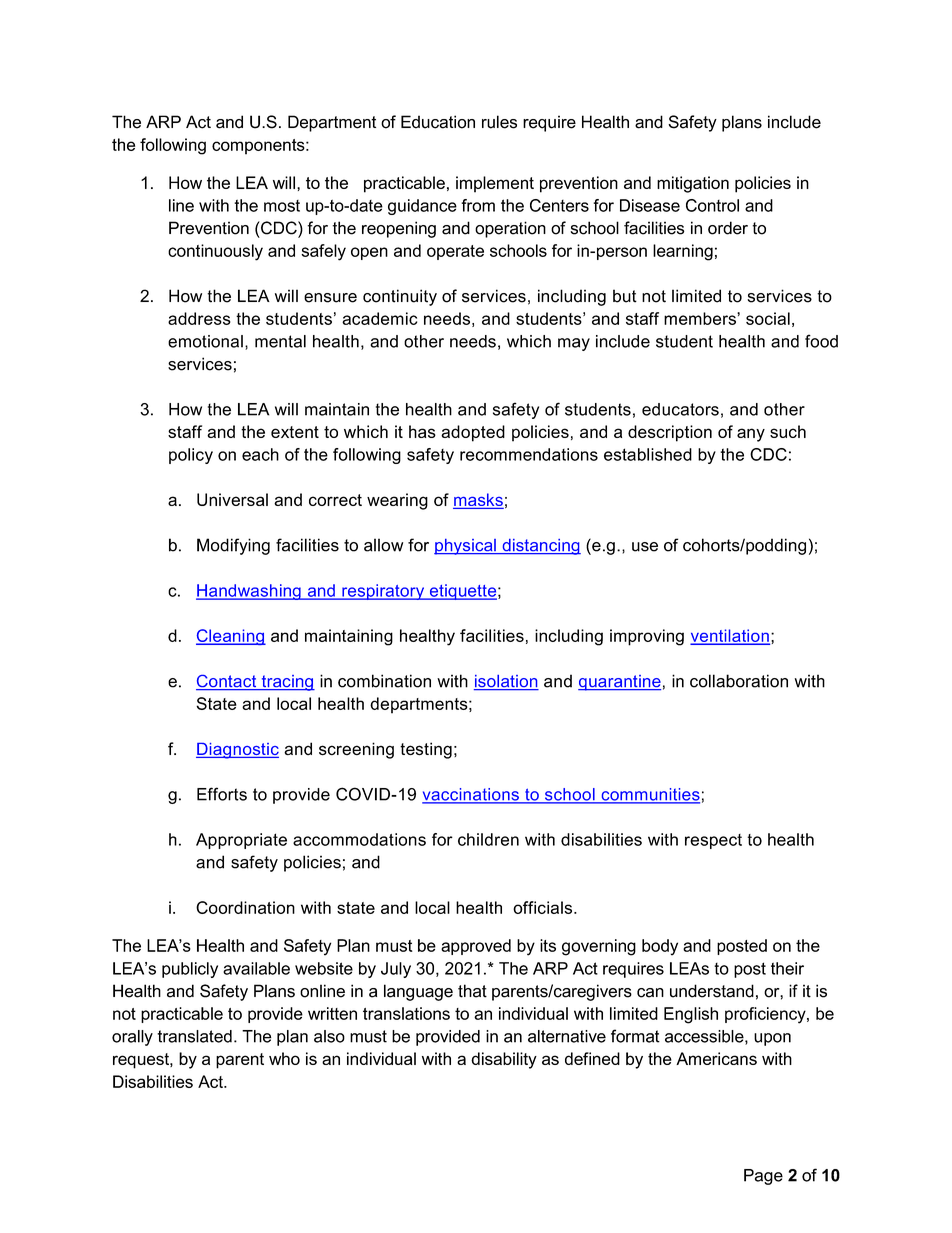 Image resolution: width=952 pixels, height=1233 pixels. I want to click on most, so click(282, 206).
